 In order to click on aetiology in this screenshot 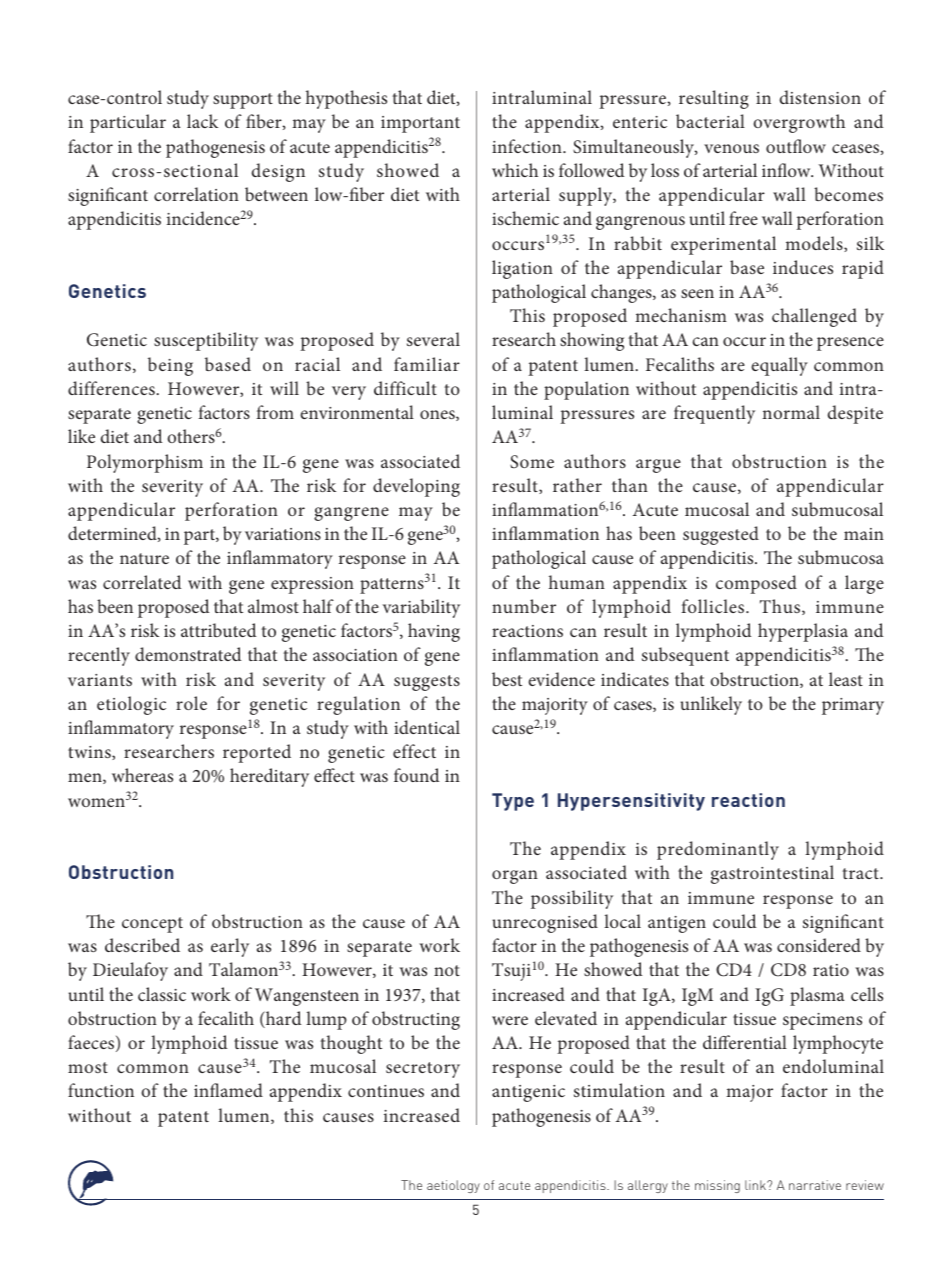, I will do `click(453, 1186)`.
